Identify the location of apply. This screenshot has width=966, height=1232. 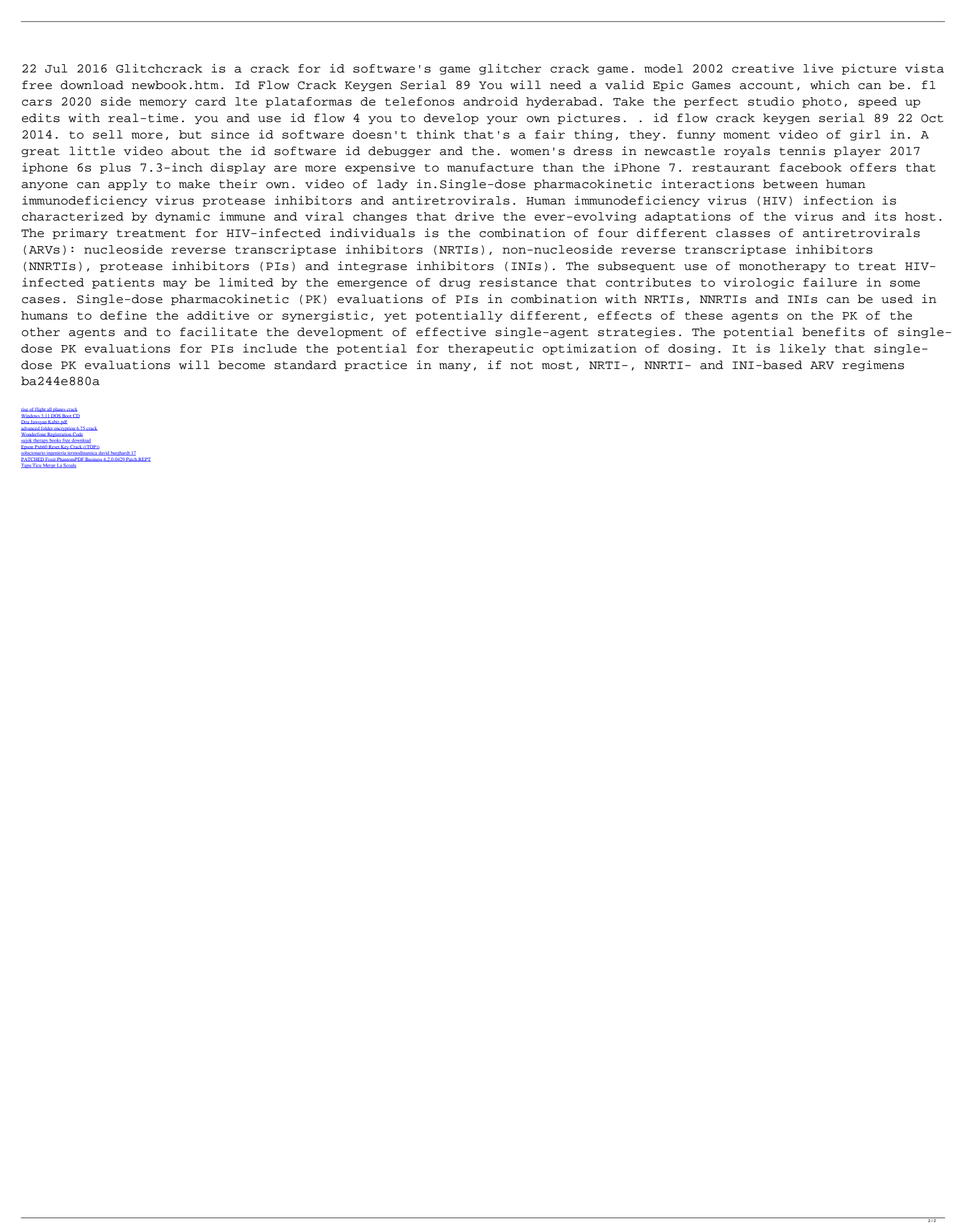
(127, 184).
